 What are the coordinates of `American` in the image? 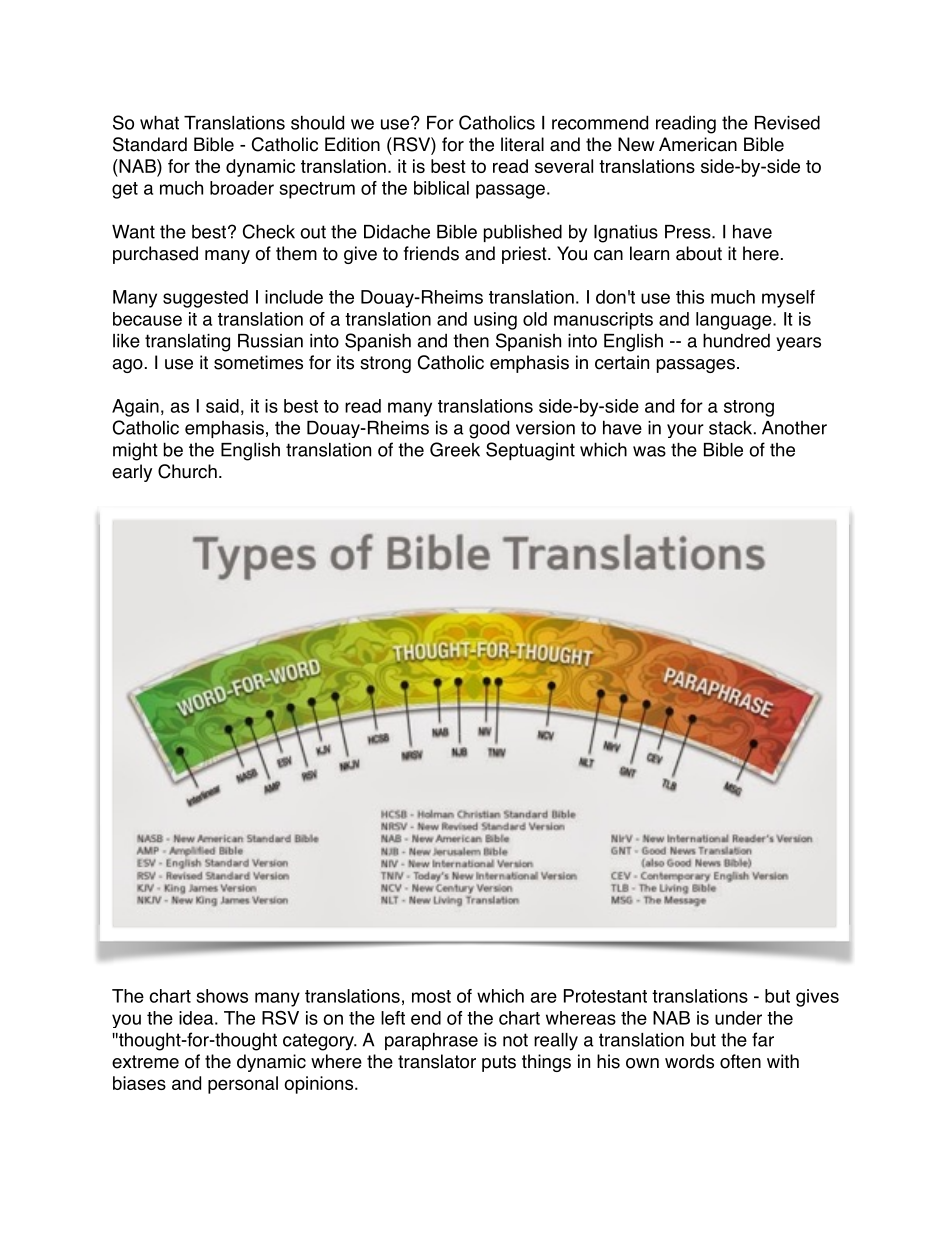 It's located at (698, 144).
